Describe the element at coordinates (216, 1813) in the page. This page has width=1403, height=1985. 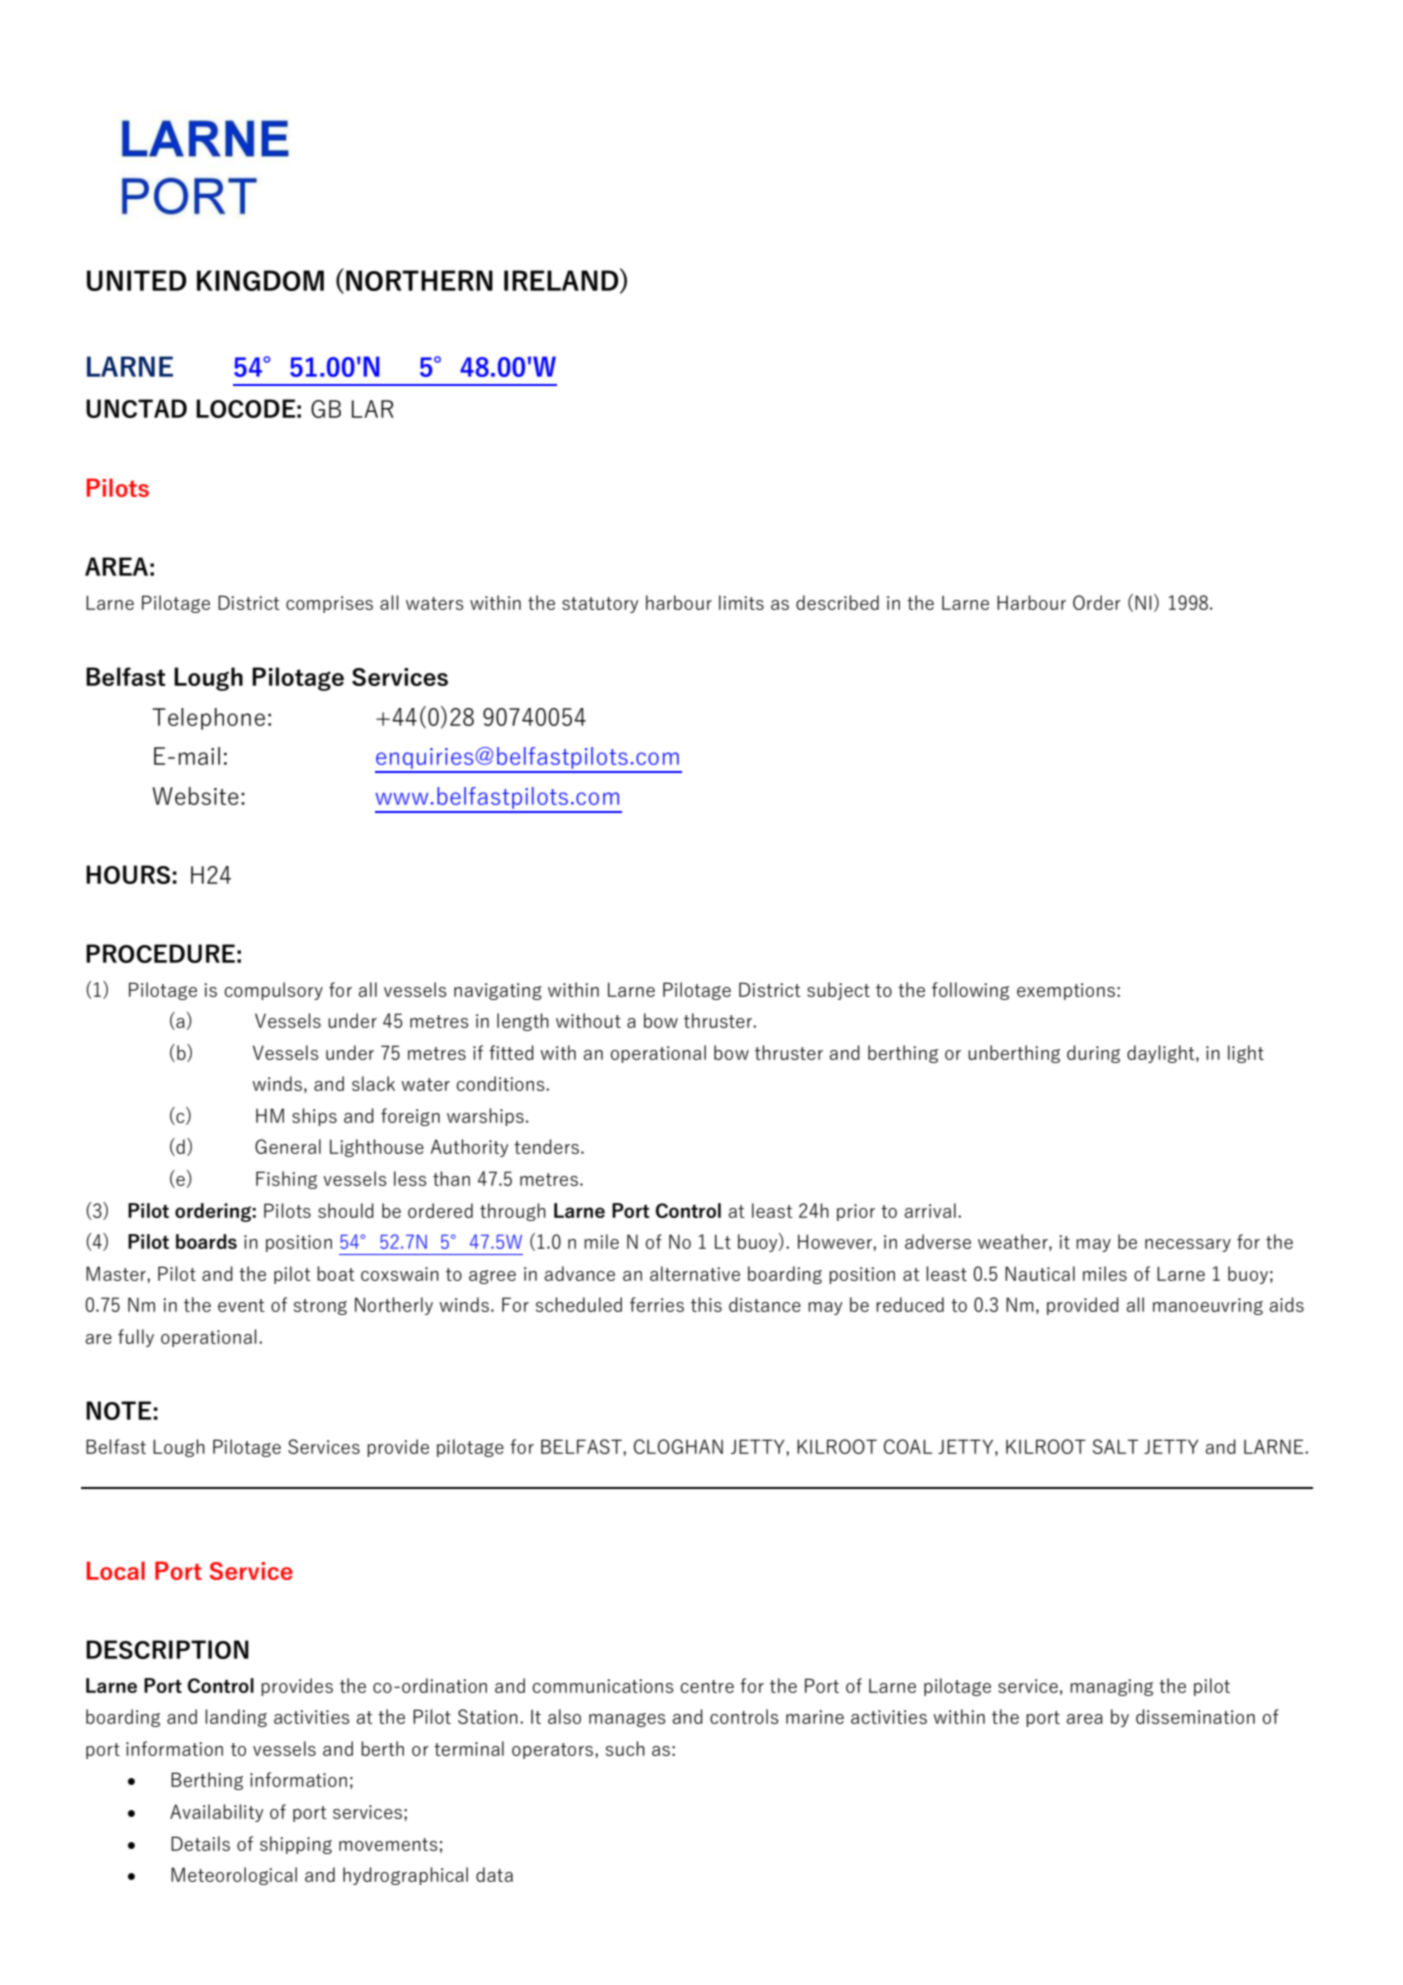
I see `Availability` at that location.
